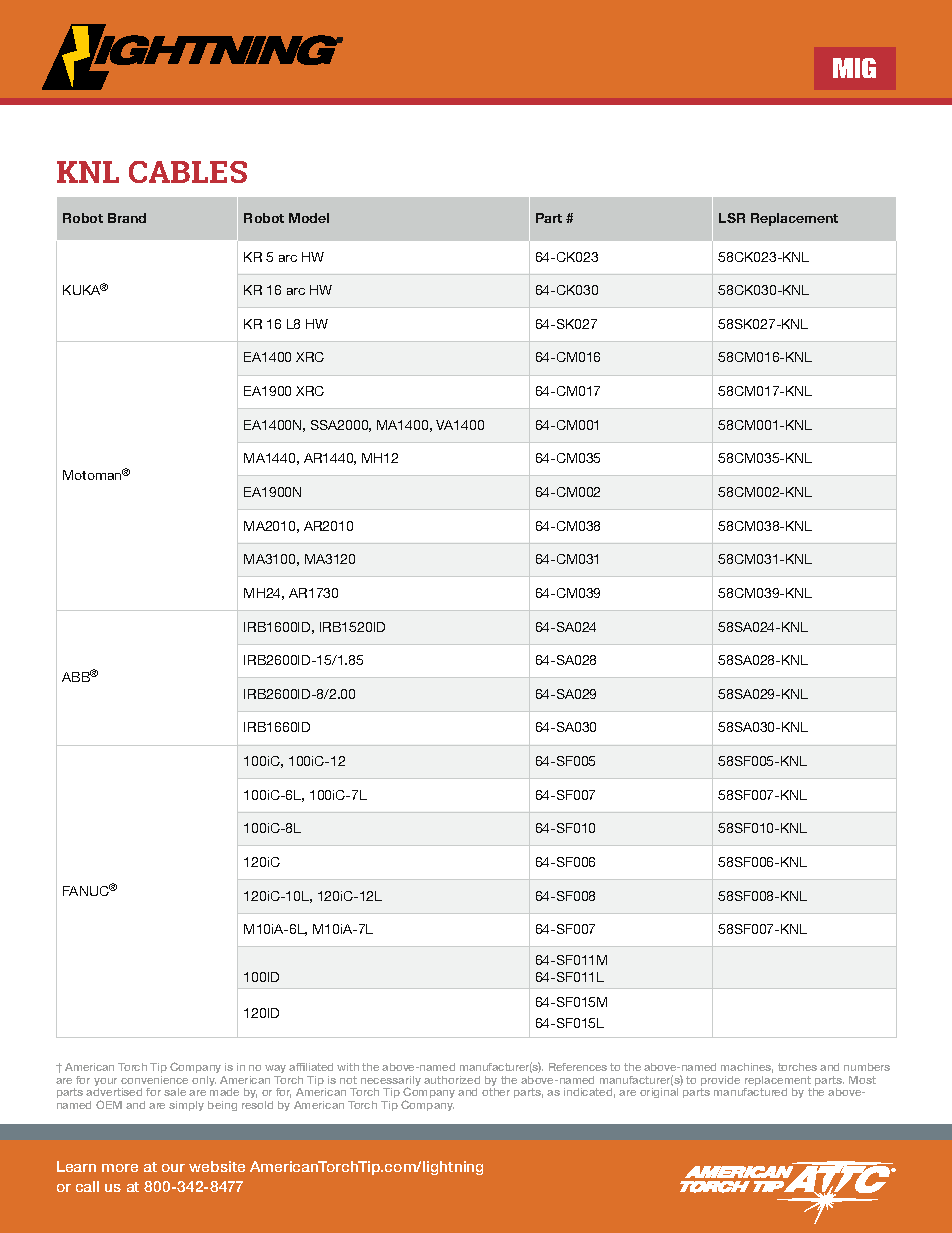 The width and height of the screenshot is (952, 1233). What do you see at coordinates (309, 218) in the screenshot?
I see `Model` at bounding box center [309, 218].
